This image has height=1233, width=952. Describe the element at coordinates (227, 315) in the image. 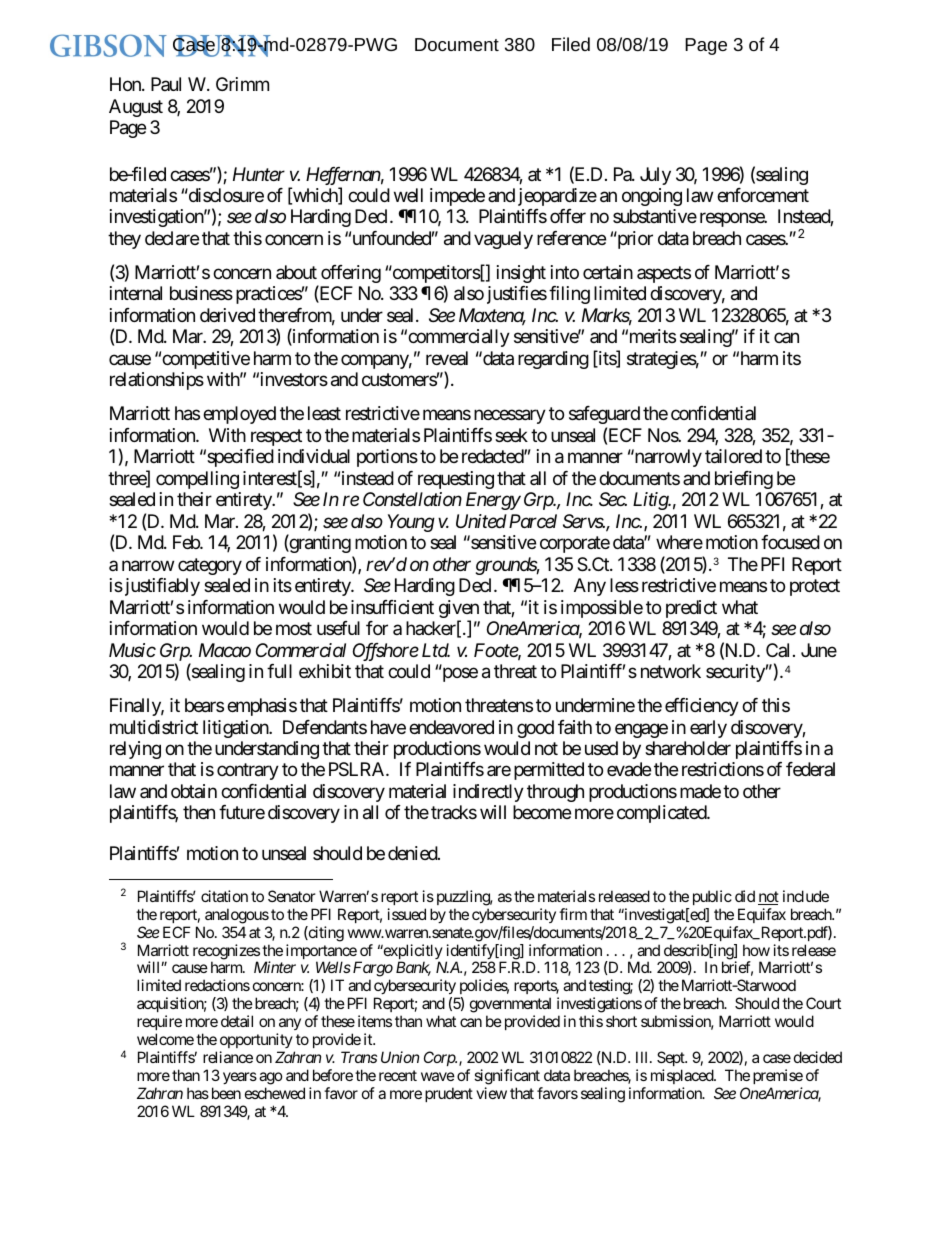

I see `derived` at that location.
